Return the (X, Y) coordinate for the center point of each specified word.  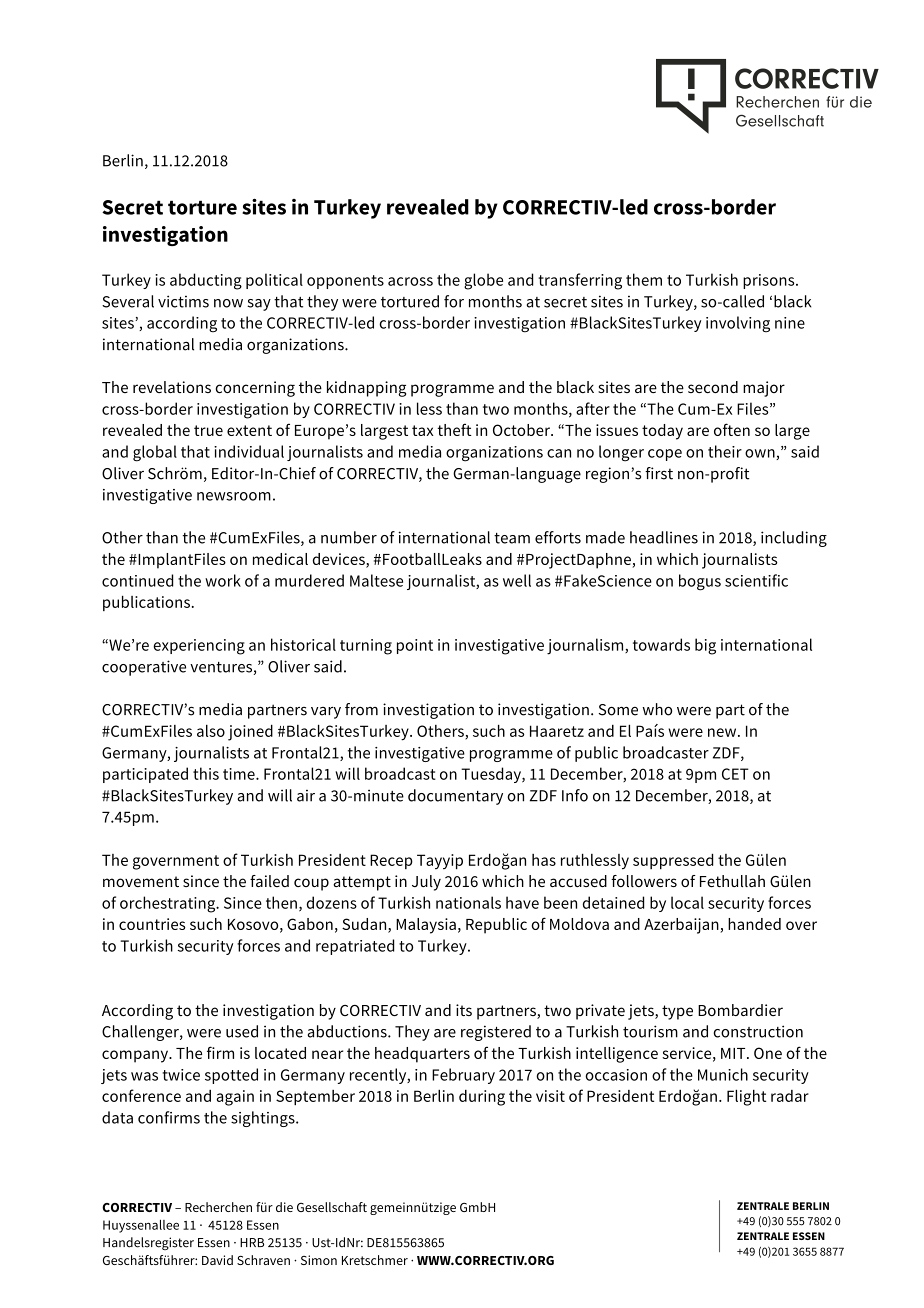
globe (483, 281)
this (206, 773)
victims (183, 301)
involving (738, 324)
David (217, 1260)
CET (735, 774)
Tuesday (492, 775)
